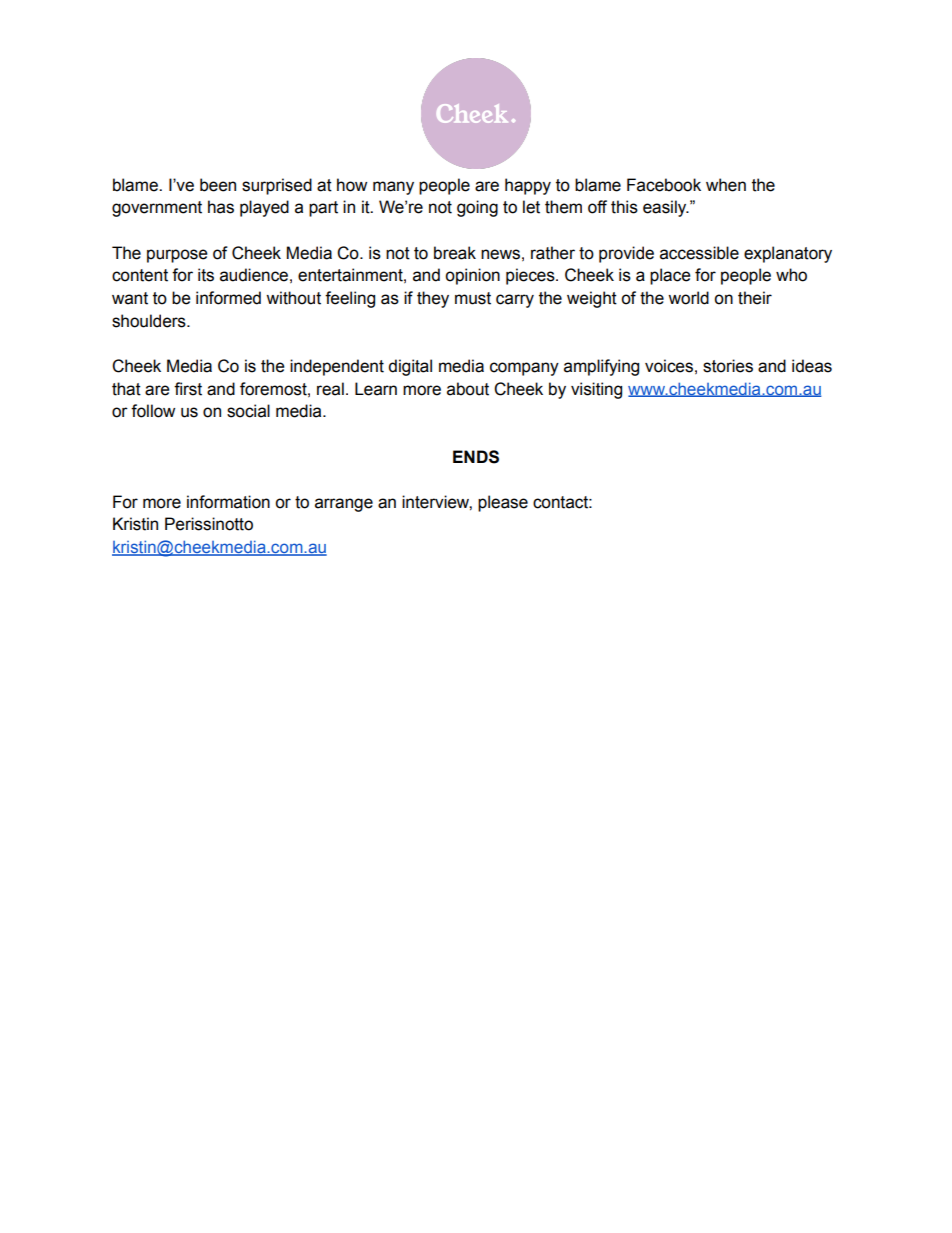 The height and width of the document is (1233, 952). What do you see at coordinates (477, 208) in the document?
I see `going` at bounding box center [477, 208].
